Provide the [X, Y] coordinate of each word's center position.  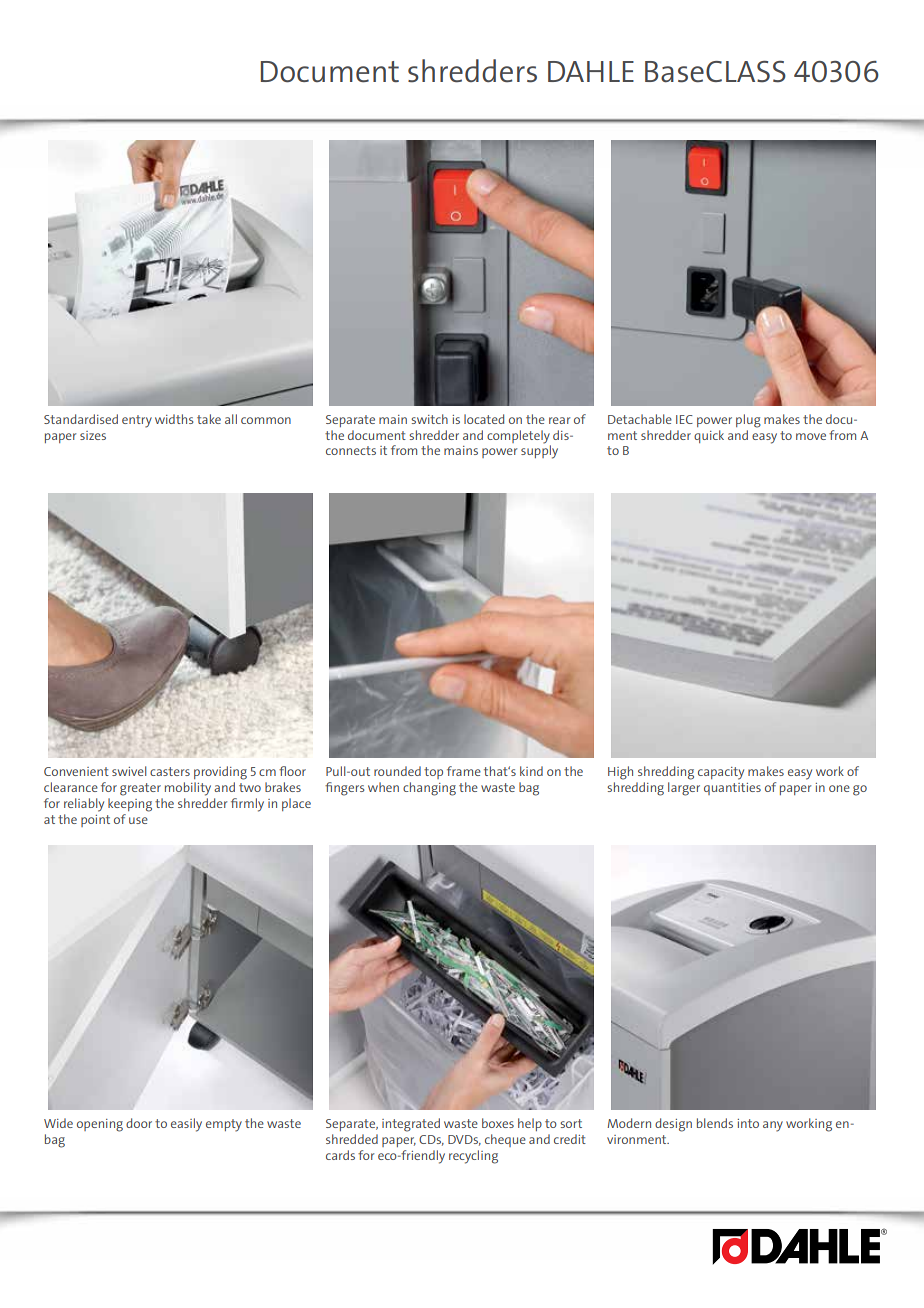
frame [464, 771]
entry [137, 421]
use [138, 820]
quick [709, 436]
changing [429, 789]
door [139, 1123]
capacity [721, 773]
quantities [732, 789]
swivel [129, 771]
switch [429, 419]
